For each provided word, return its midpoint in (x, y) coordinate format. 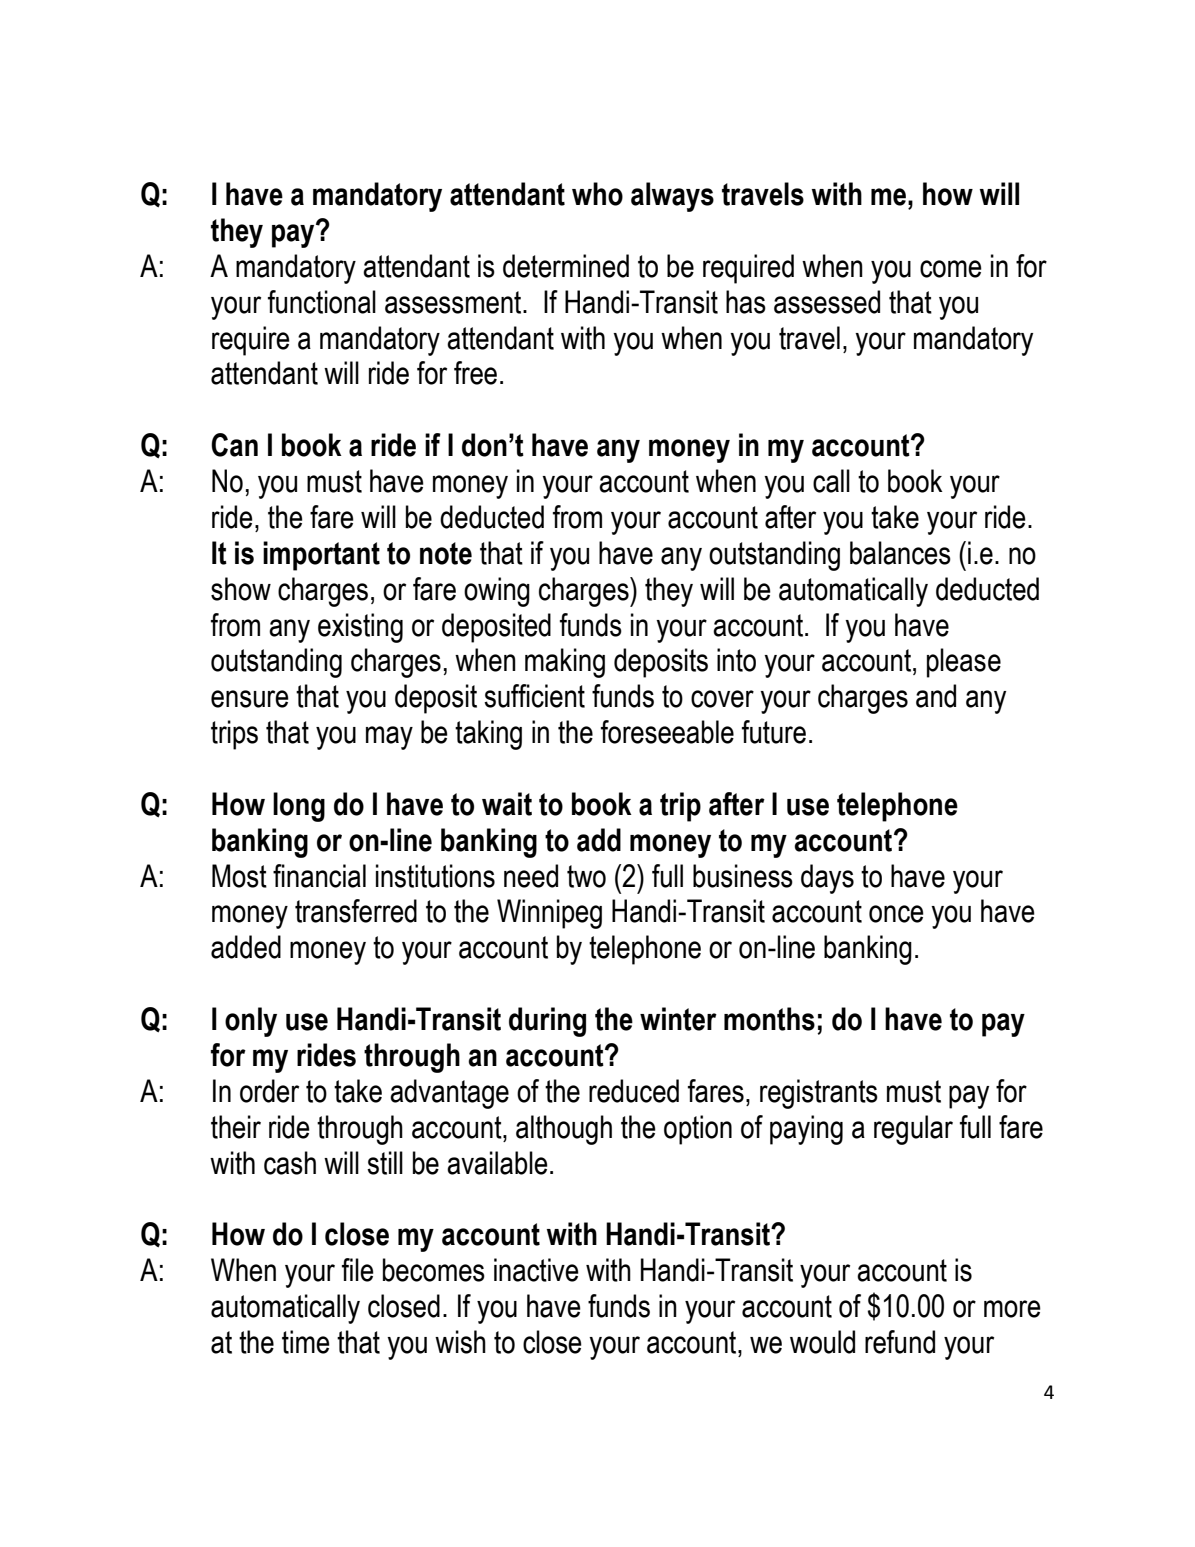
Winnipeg (549, 914)
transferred (356, 911)
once (896, 914)
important (321, 556)
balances (900, 553)
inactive (536, 1270)
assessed (827, 302)
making (565, 663)
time (306, 1342)
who (597, 194)
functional (322, 302)
